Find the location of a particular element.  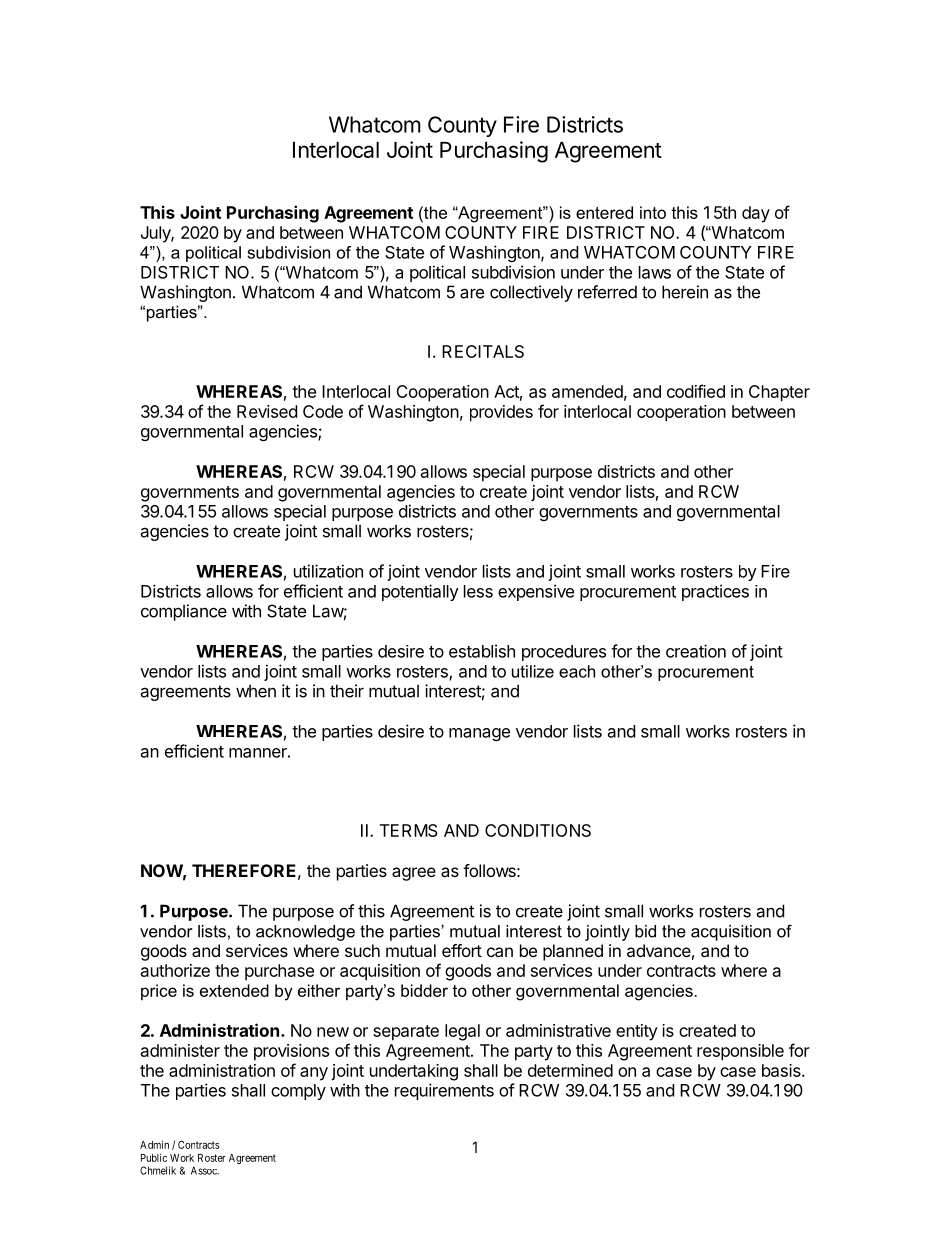

day is located at coordinates (756, 214).
